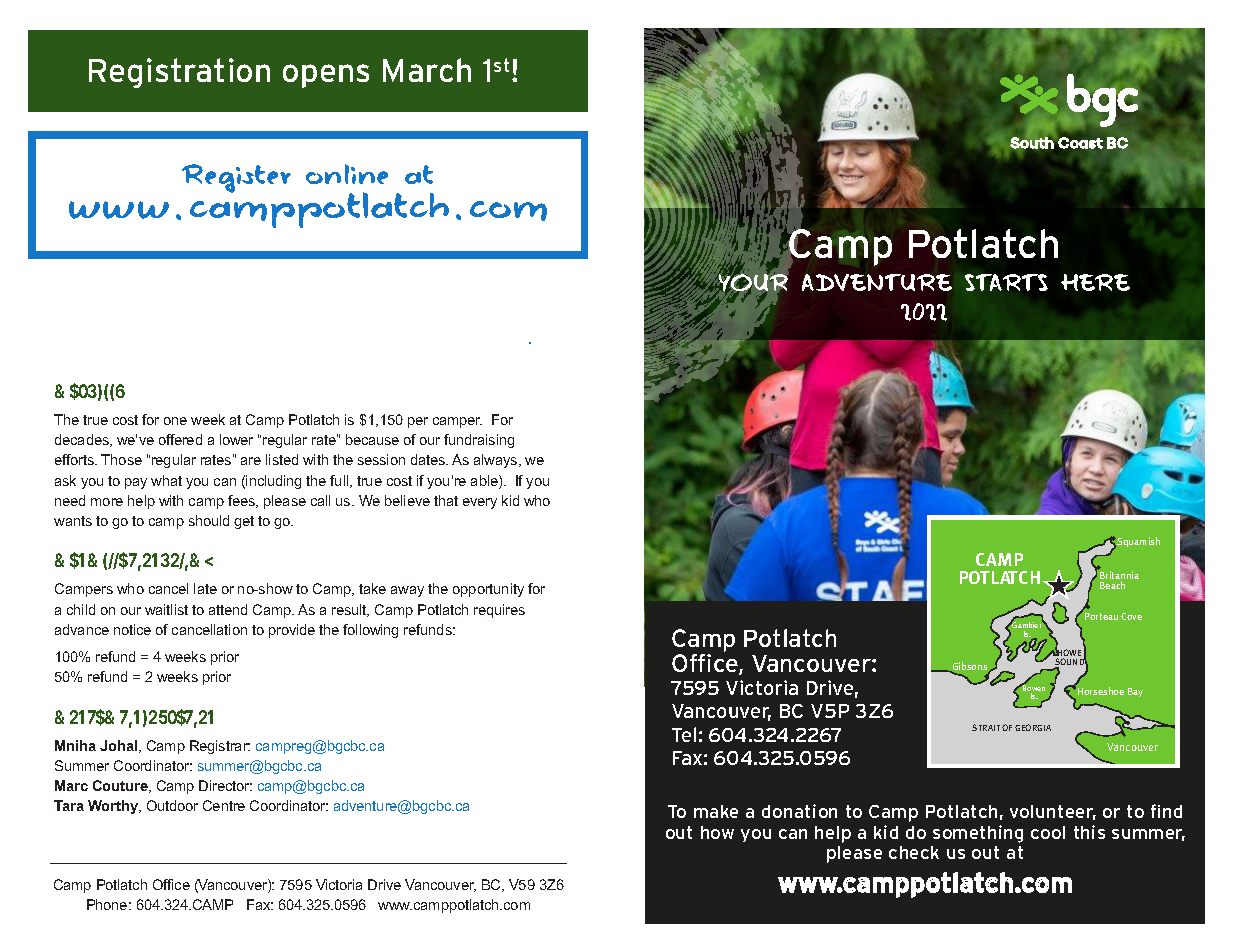  What do you see at coordinates (1006, 282) in the page?
I see `STARTS` at bounding box center [1006, 282].
